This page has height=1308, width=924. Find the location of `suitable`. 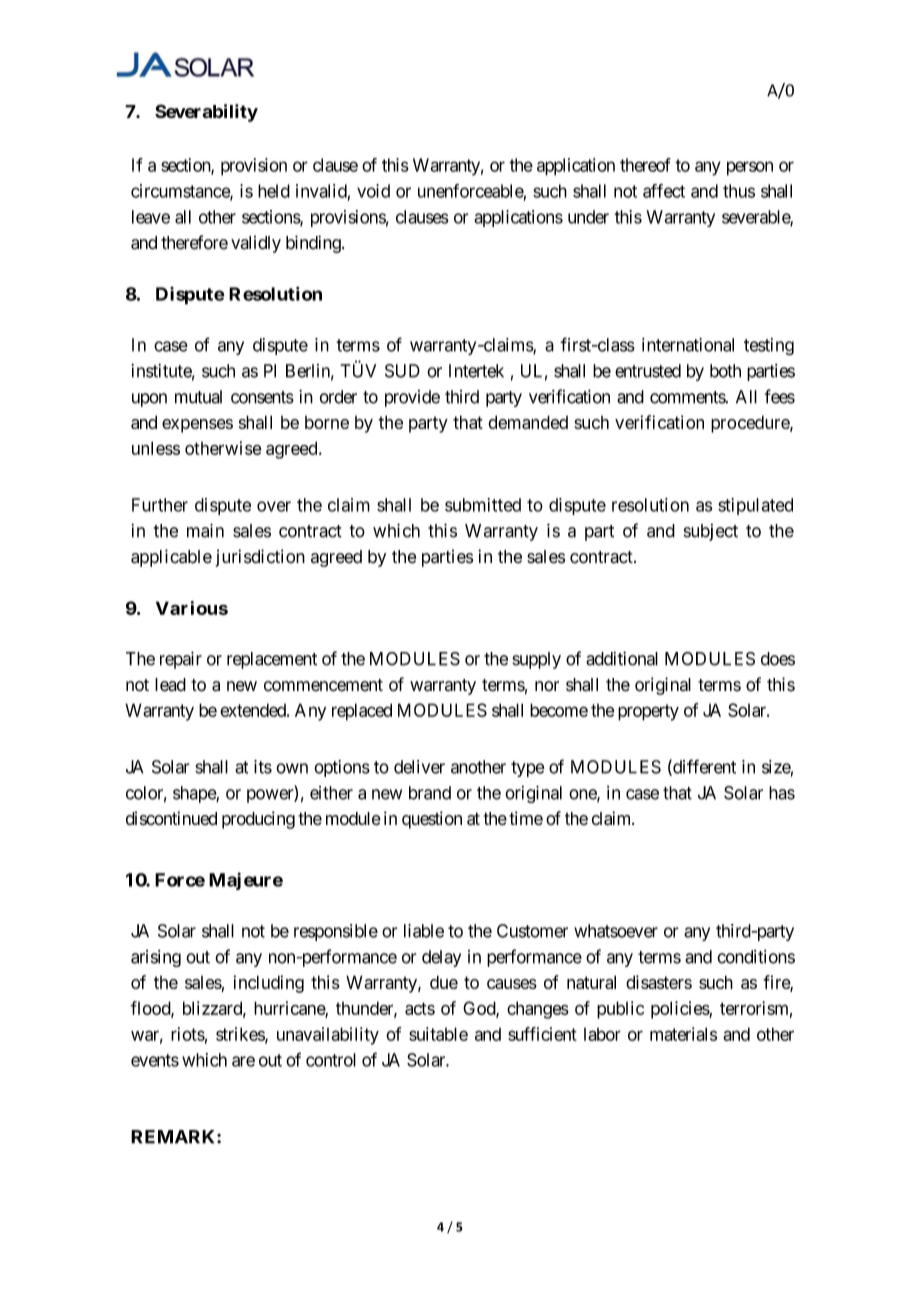

suitable is located at coordinates (438, 1034).
